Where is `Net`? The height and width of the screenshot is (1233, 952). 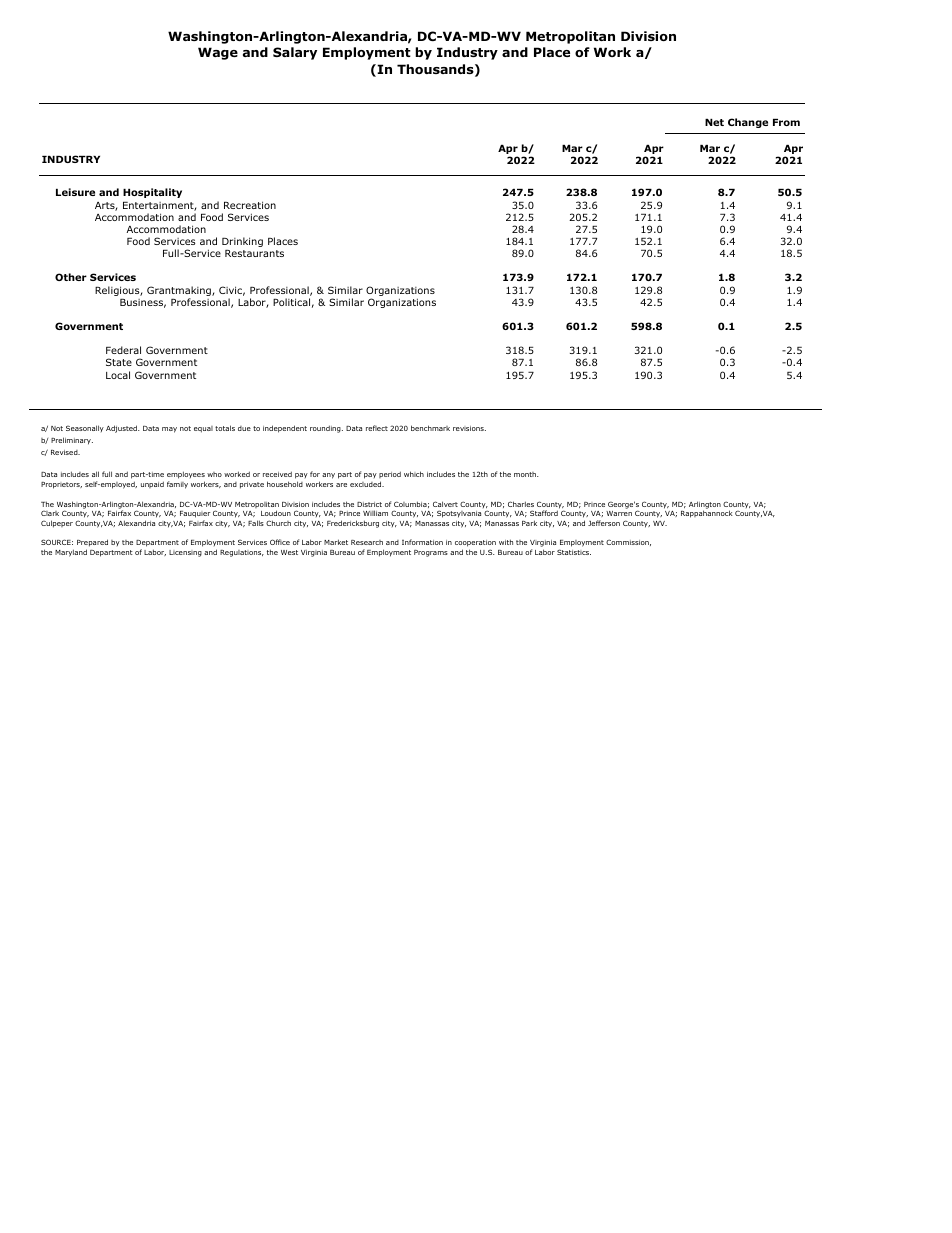
Net is located at coordinates (714, 122).
